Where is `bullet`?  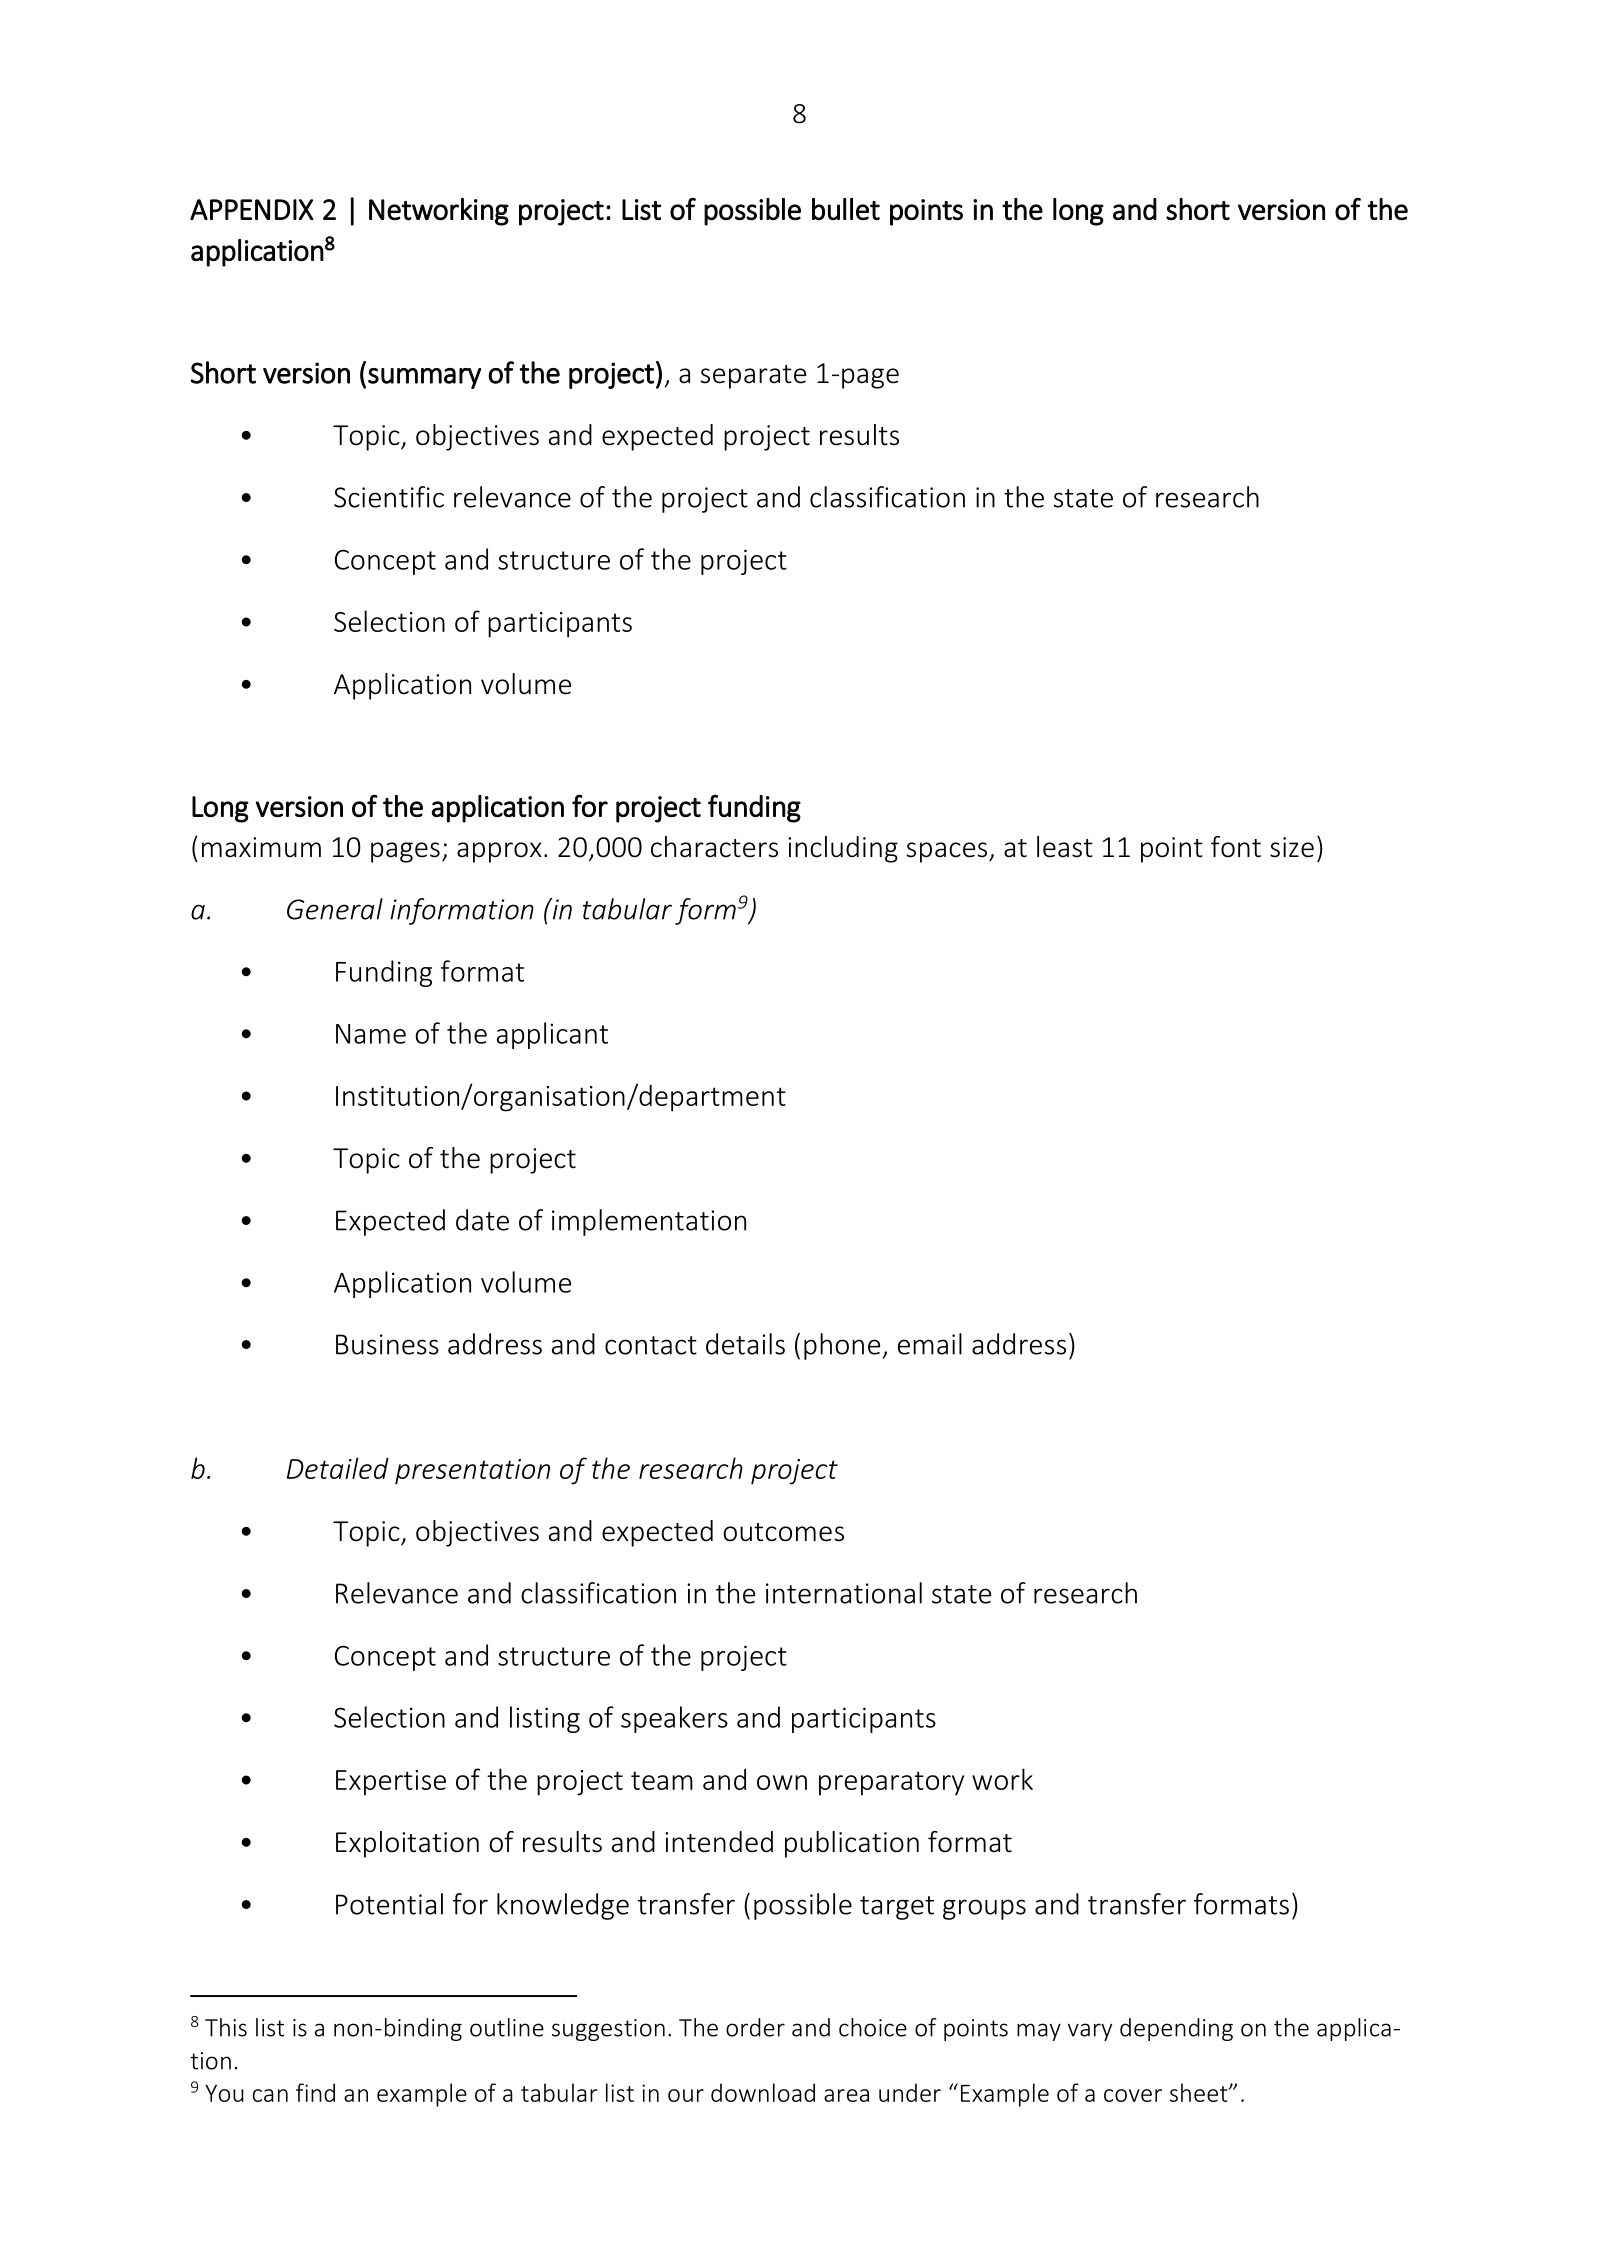 bullet is located at coordinates (846, 209).
